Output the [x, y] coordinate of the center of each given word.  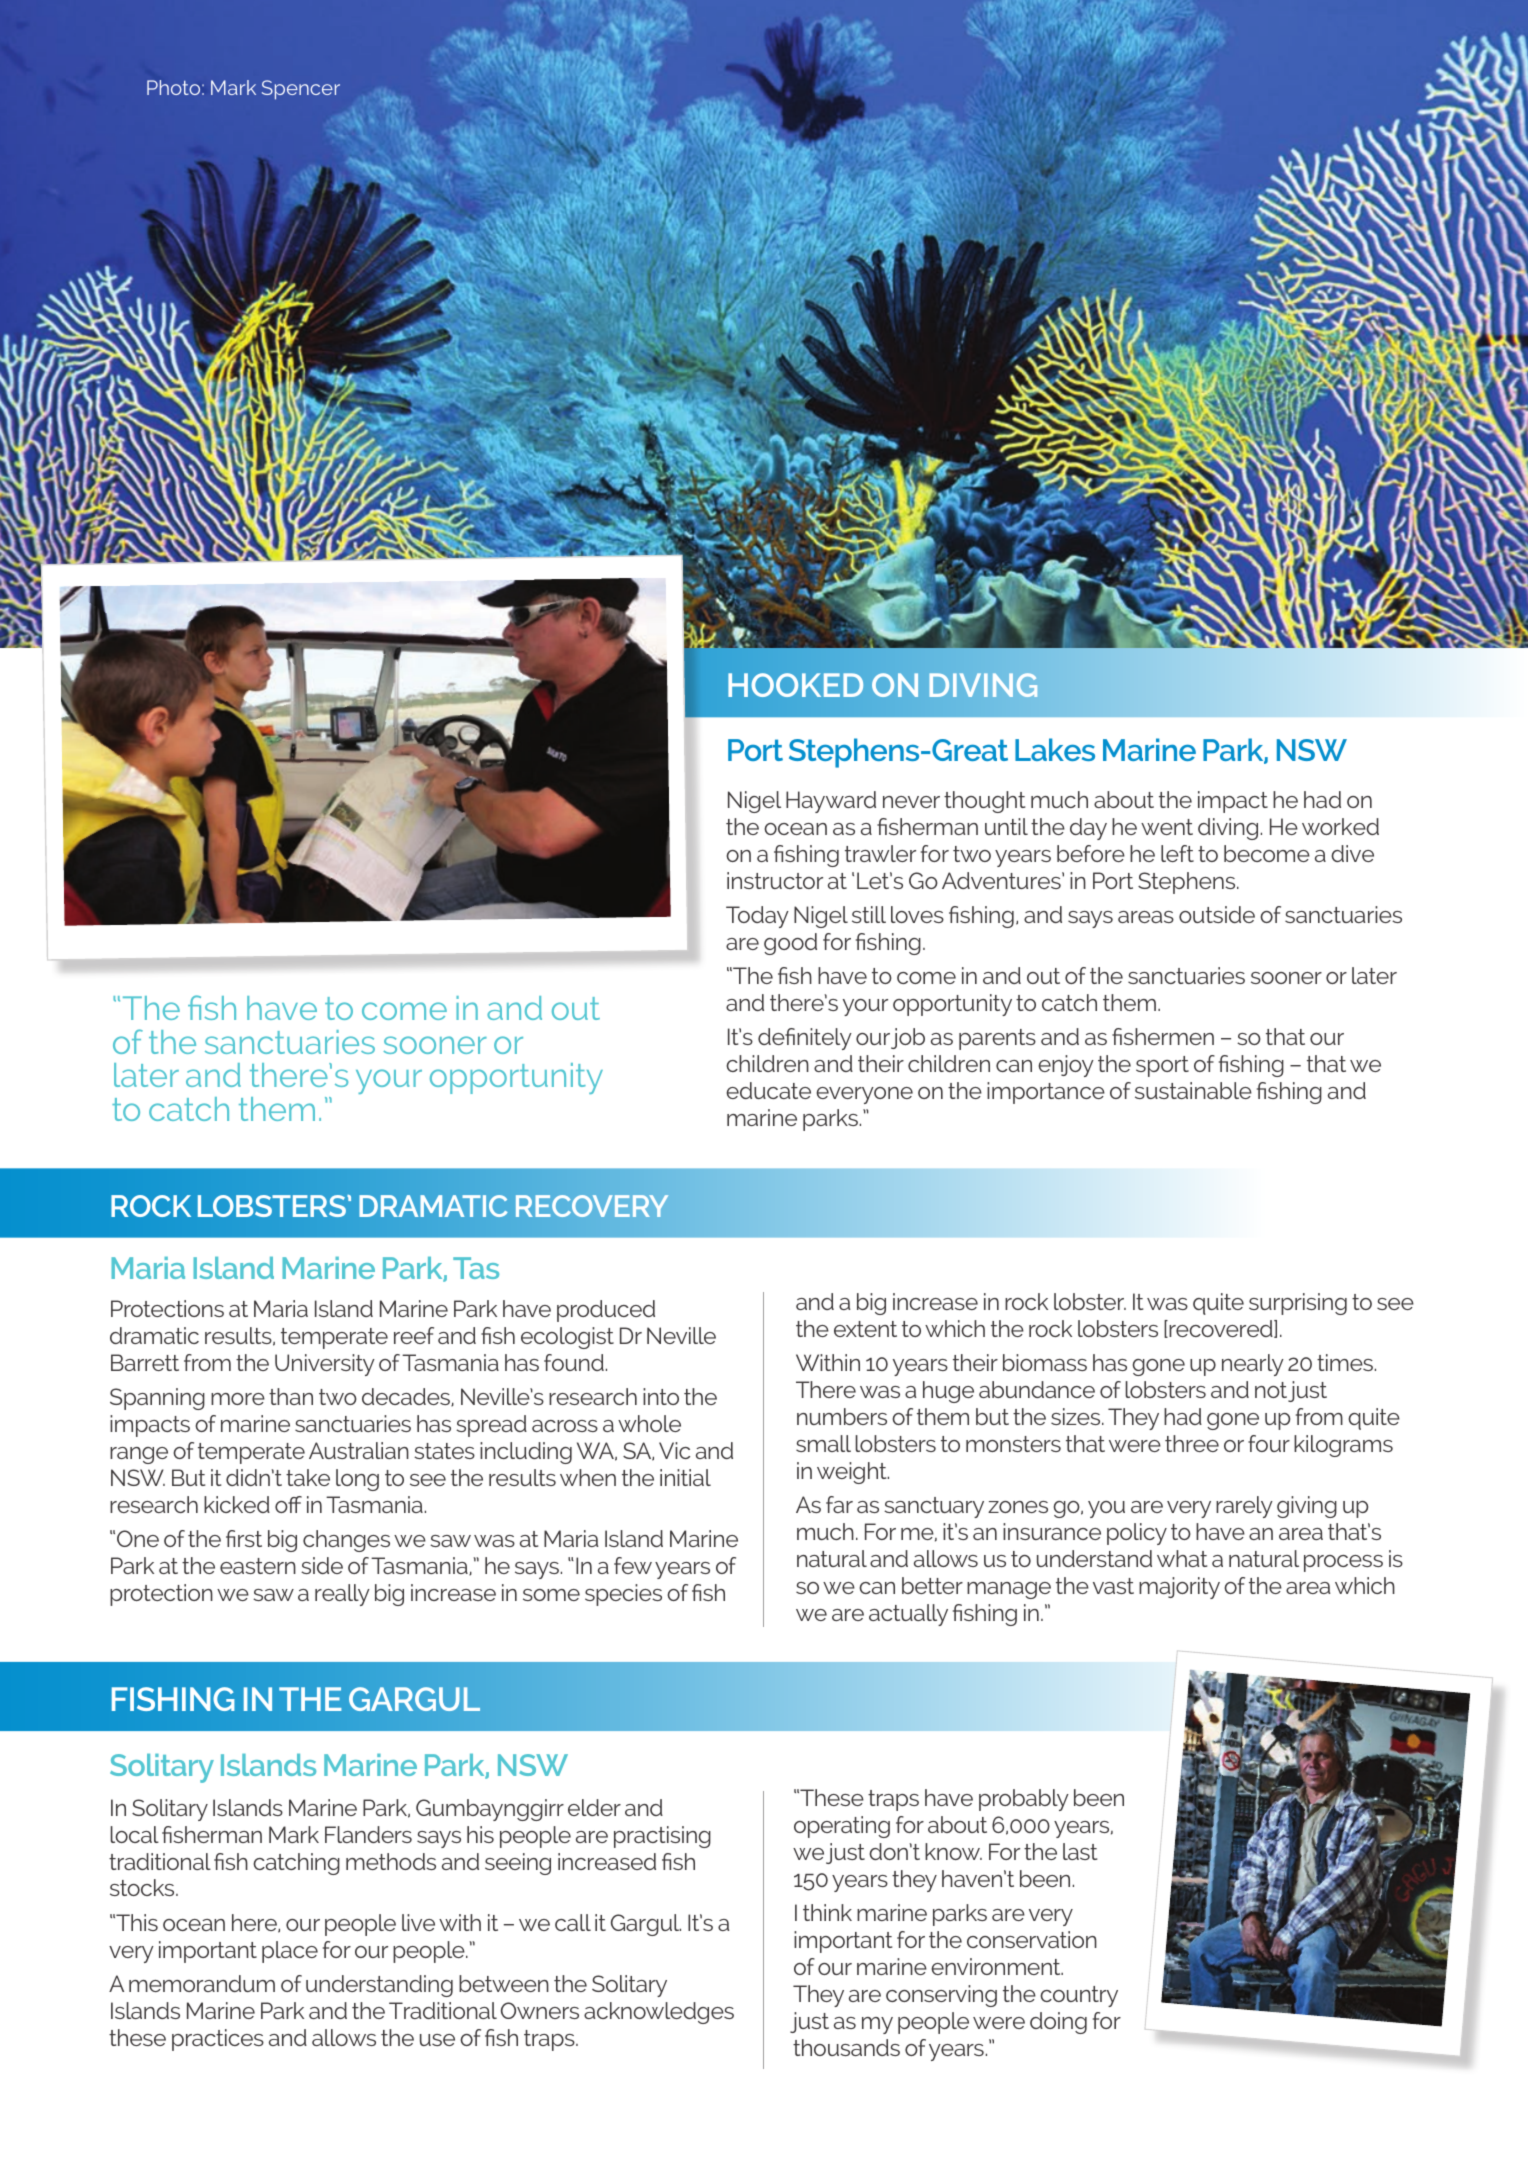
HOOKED [795, 685]
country [1079, 1996]
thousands [846, 2047]
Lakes [1055, 749]
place [290, 1952]
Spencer [301, 90]
